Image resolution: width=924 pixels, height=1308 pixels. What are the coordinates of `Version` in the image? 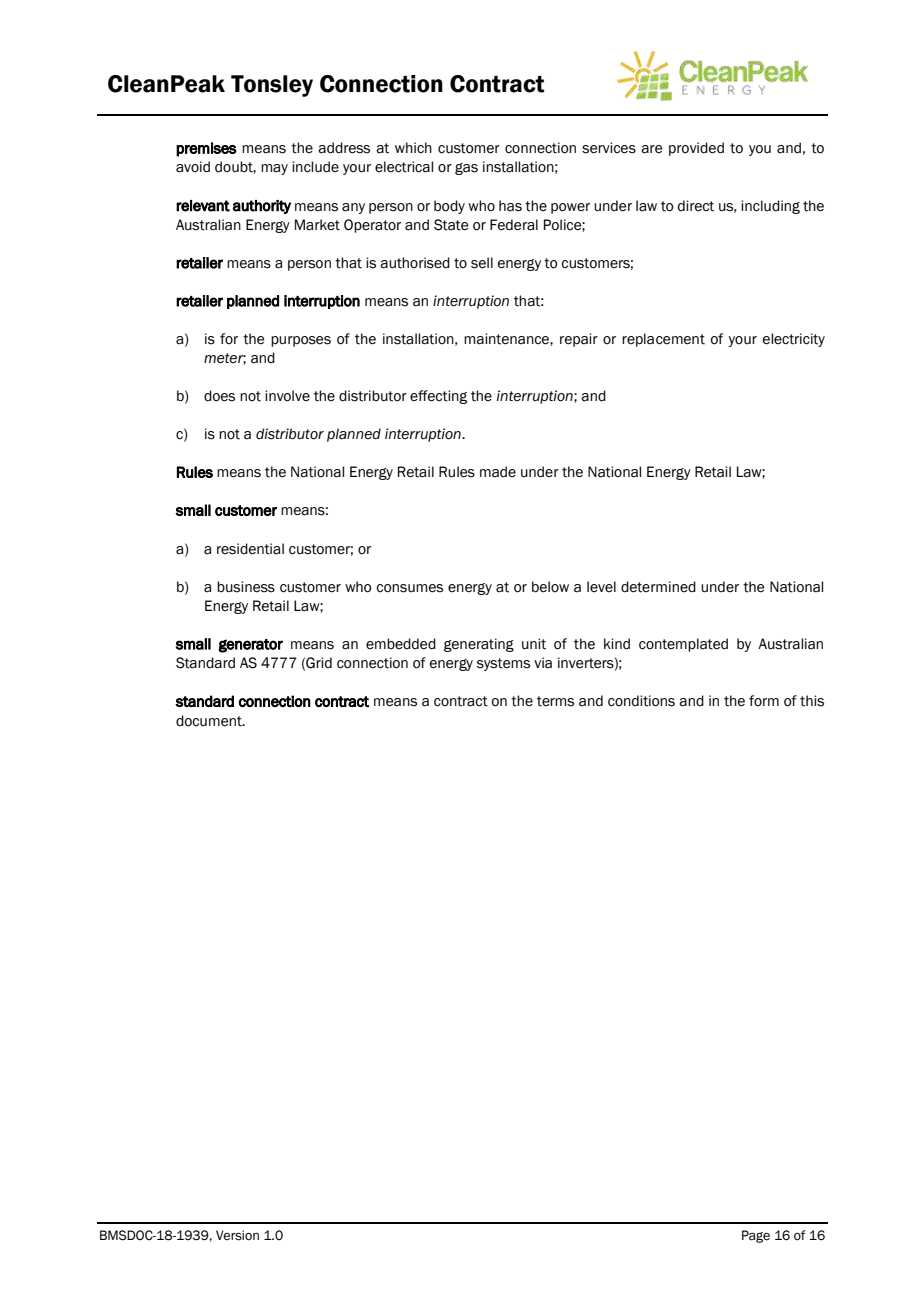 It's located at (237, 1235).
